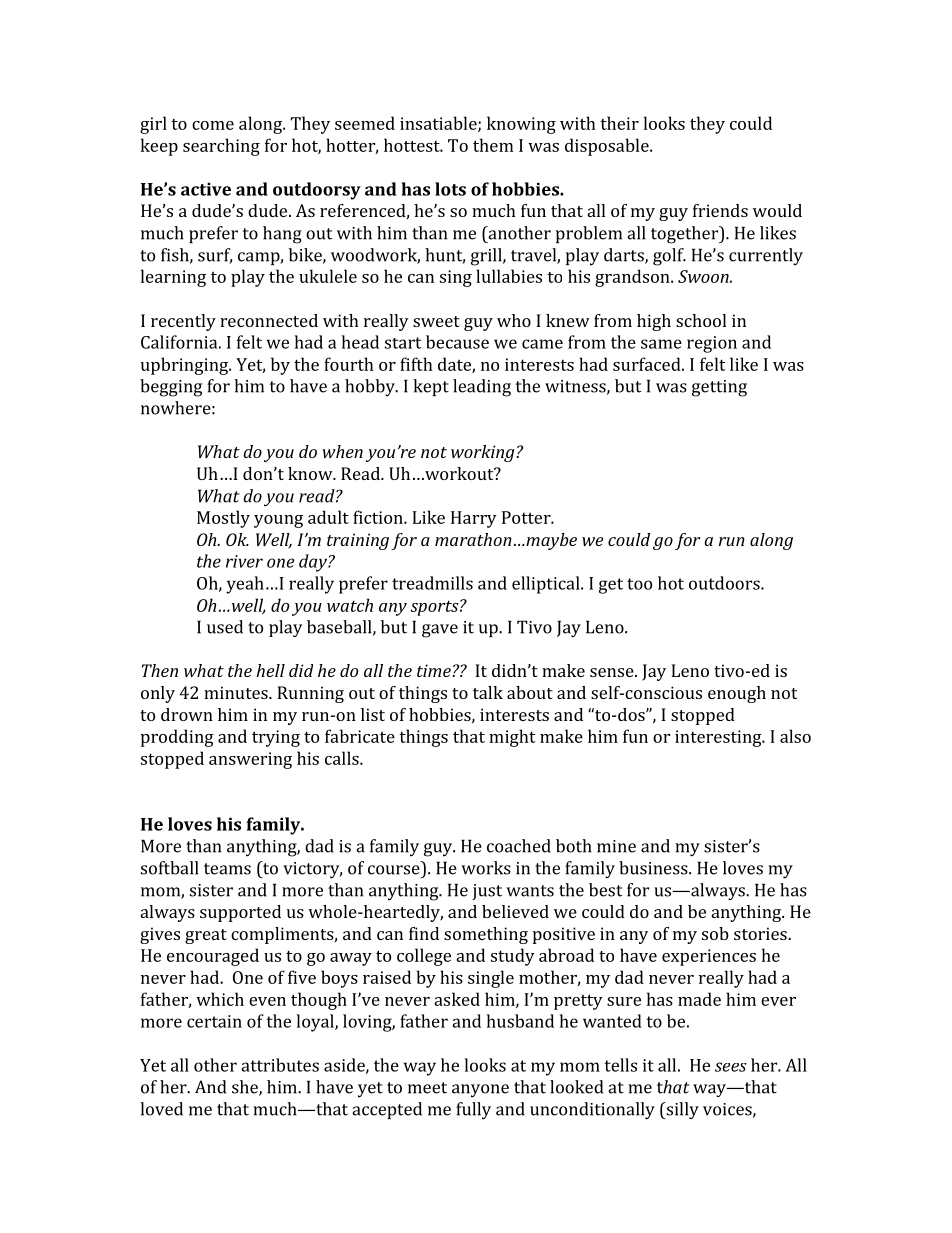  I want to click on them, so click(493, 145).
